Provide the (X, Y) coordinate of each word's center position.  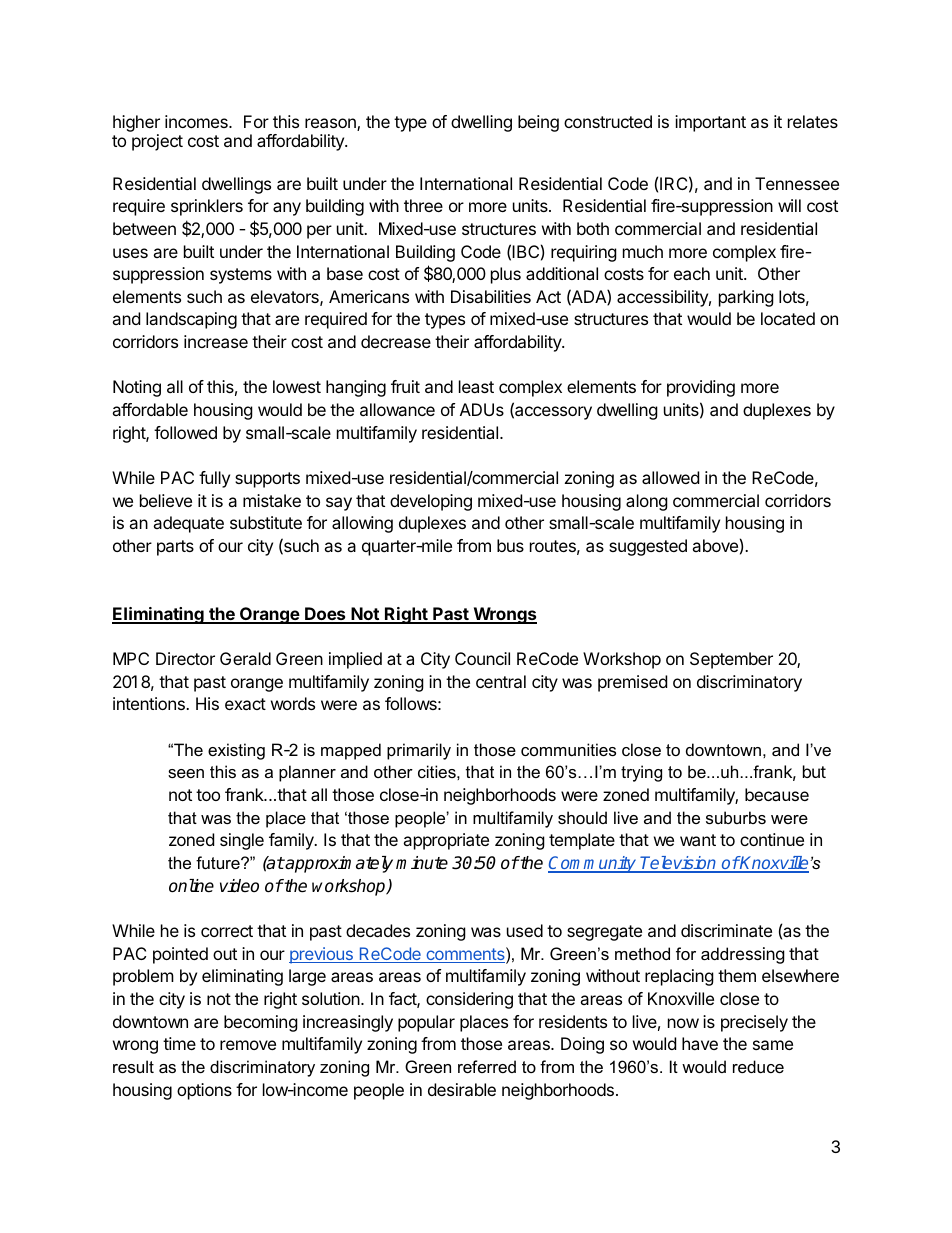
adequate (188, 524)
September (731, 660)
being (538, 123)
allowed (670, 477)
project (157, 142)
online (191, 886)
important (710, 123)
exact (245, 704)
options (204, 1091)
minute (422, 863)
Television (679, 864)
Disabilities (491, 296)
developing (431, 502)
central (501, 681)
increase (216, 341)
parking (746, 298)
